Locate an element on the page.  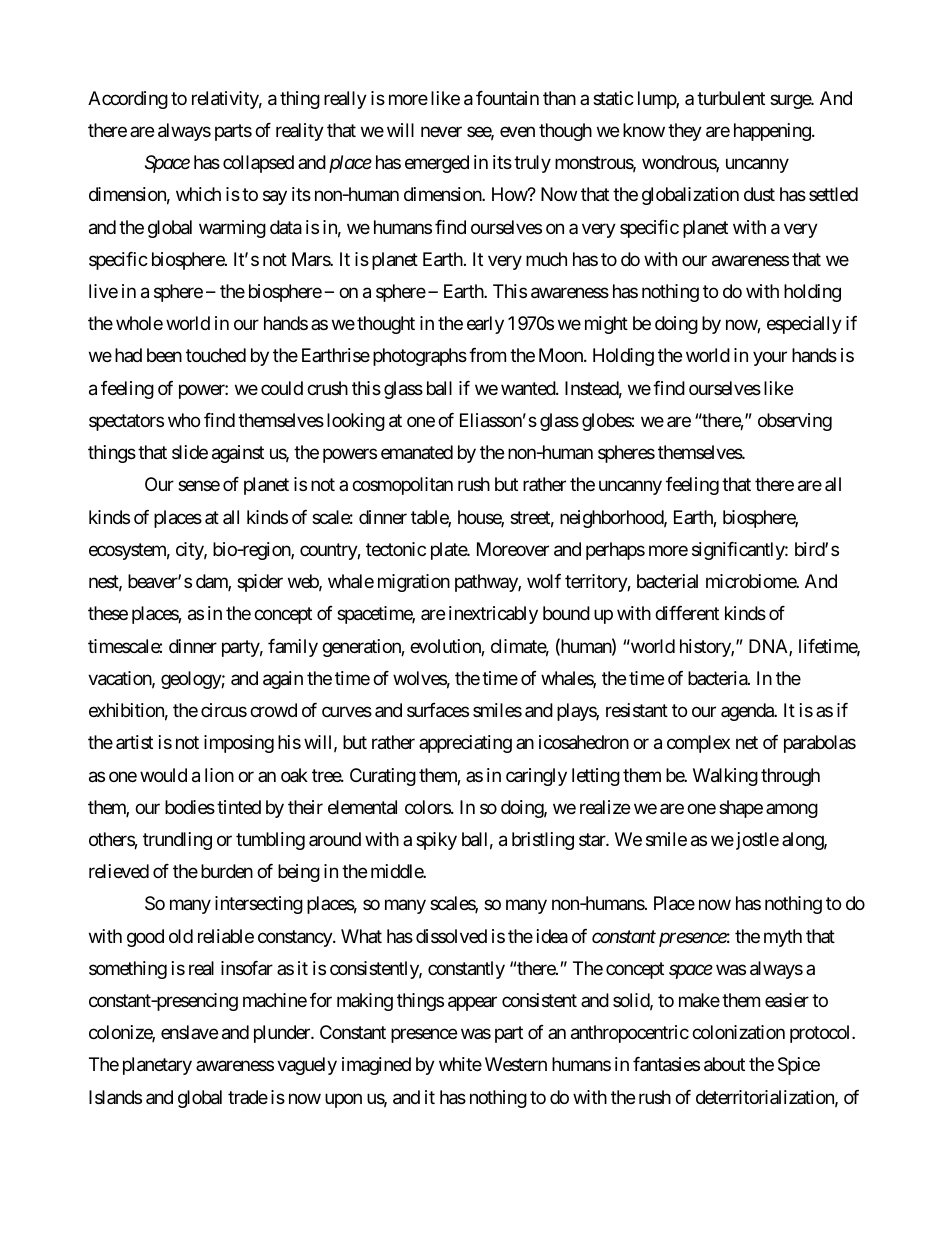
cosmopolitan is located at coordinates (402, 486).
